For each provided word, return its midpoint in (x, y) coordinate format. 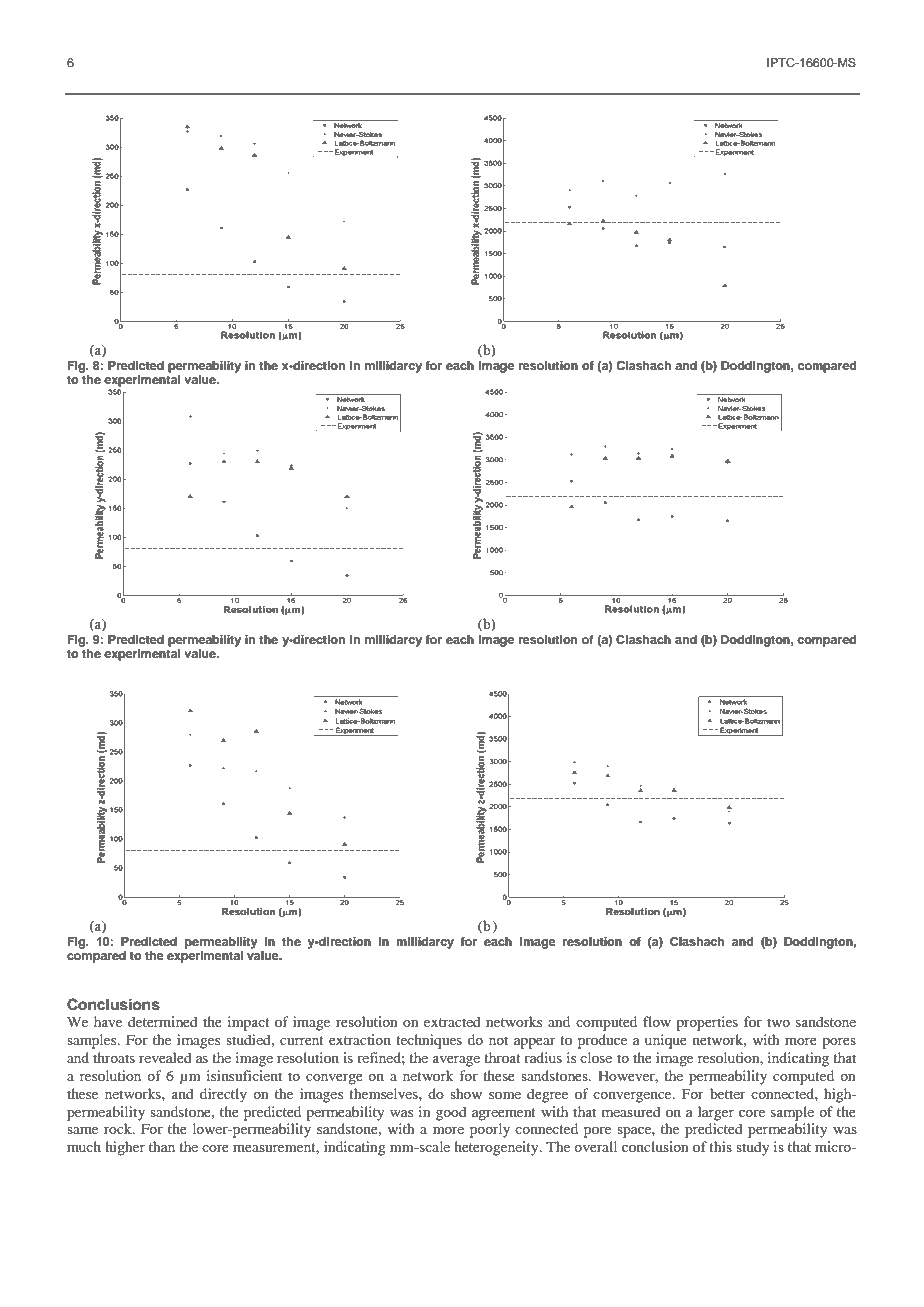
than (162, 1146)
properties (707, 1023)
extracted (452, 1021)
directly (223, 1095)
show (466, 1093)
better (728, 1093)
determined (163, 1021)
